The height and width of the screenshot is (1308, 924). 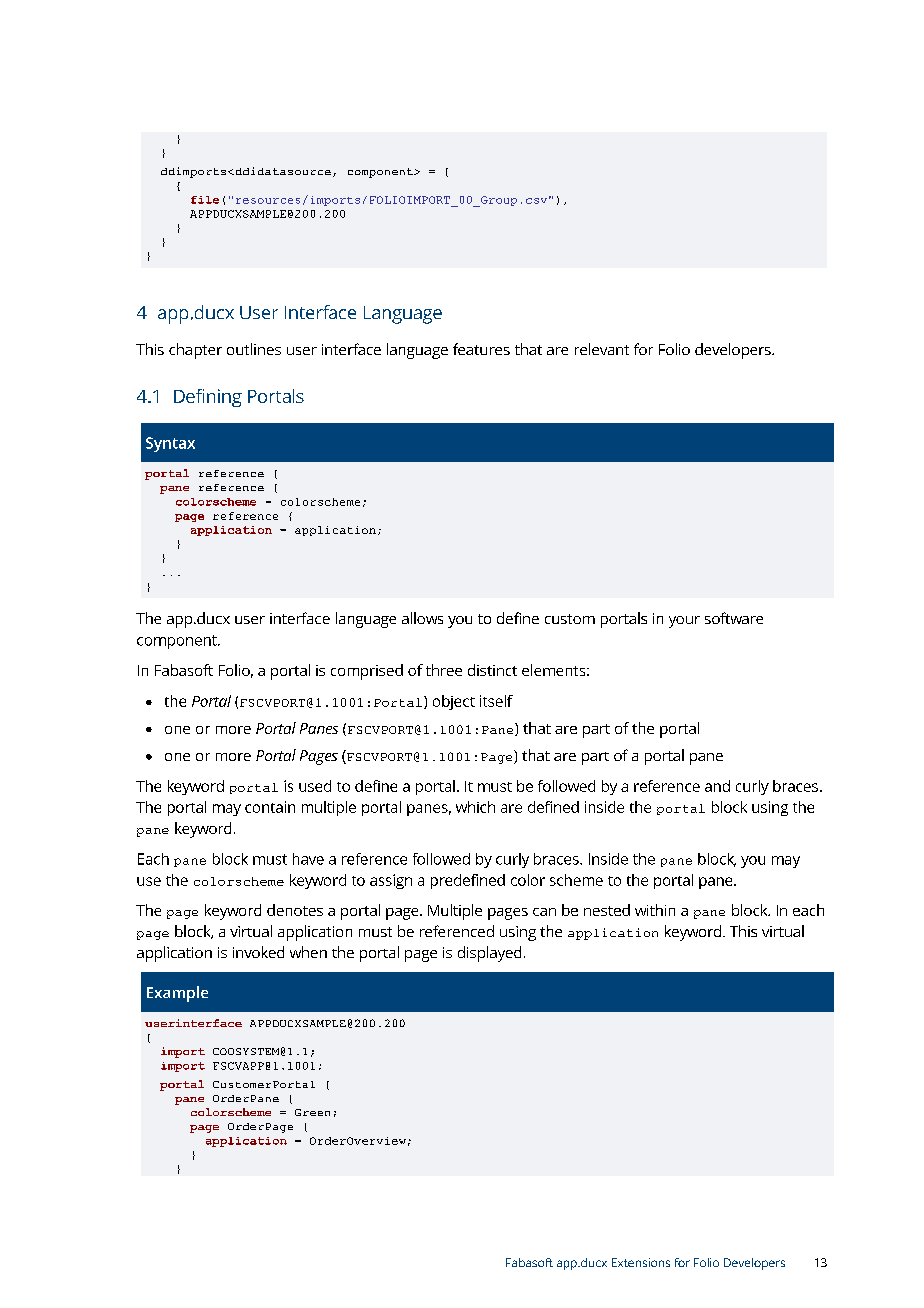 I want to click on Extensions, so click(x=641, y=1262).
